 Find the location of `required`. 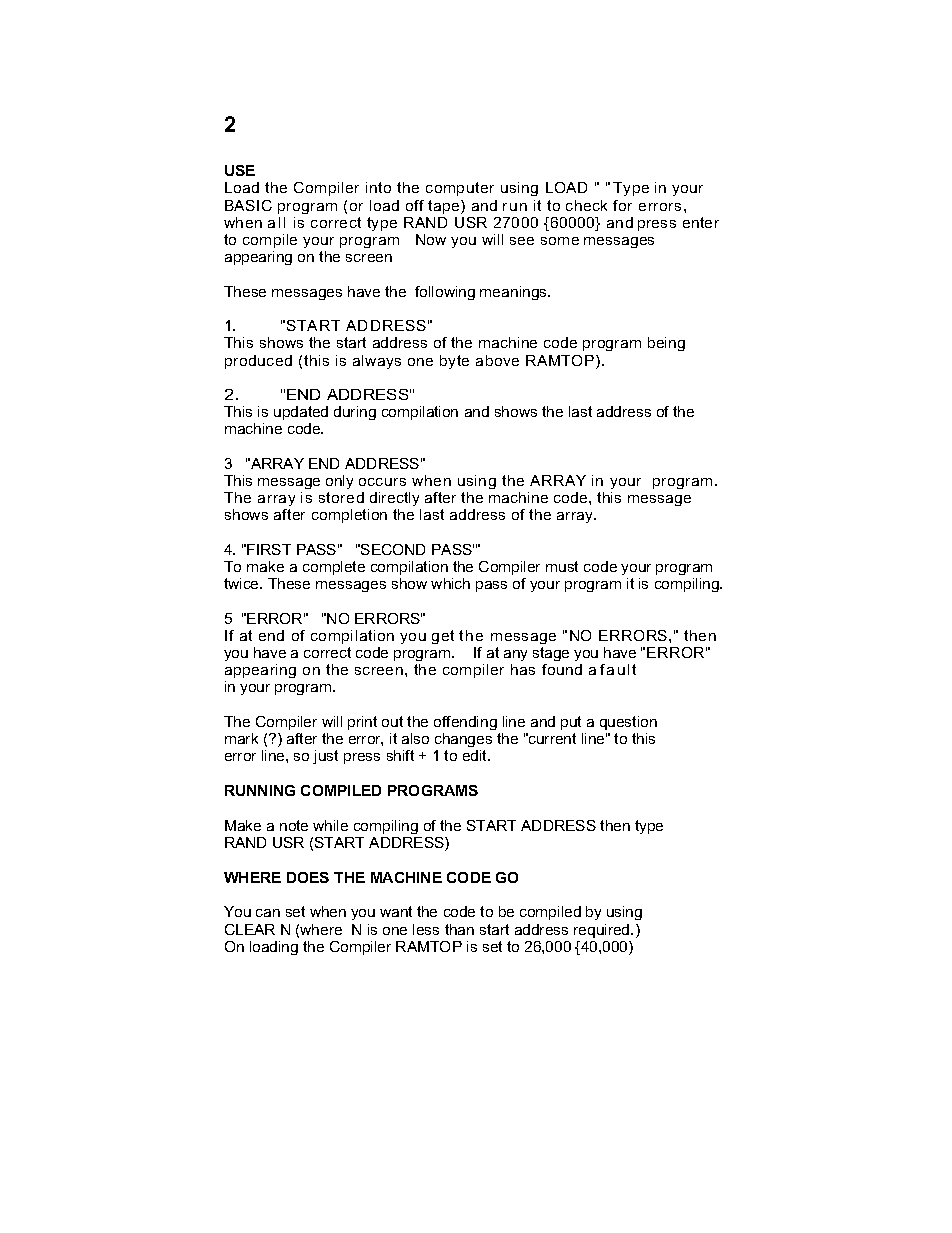

required is located at coordinates (603, 931).
